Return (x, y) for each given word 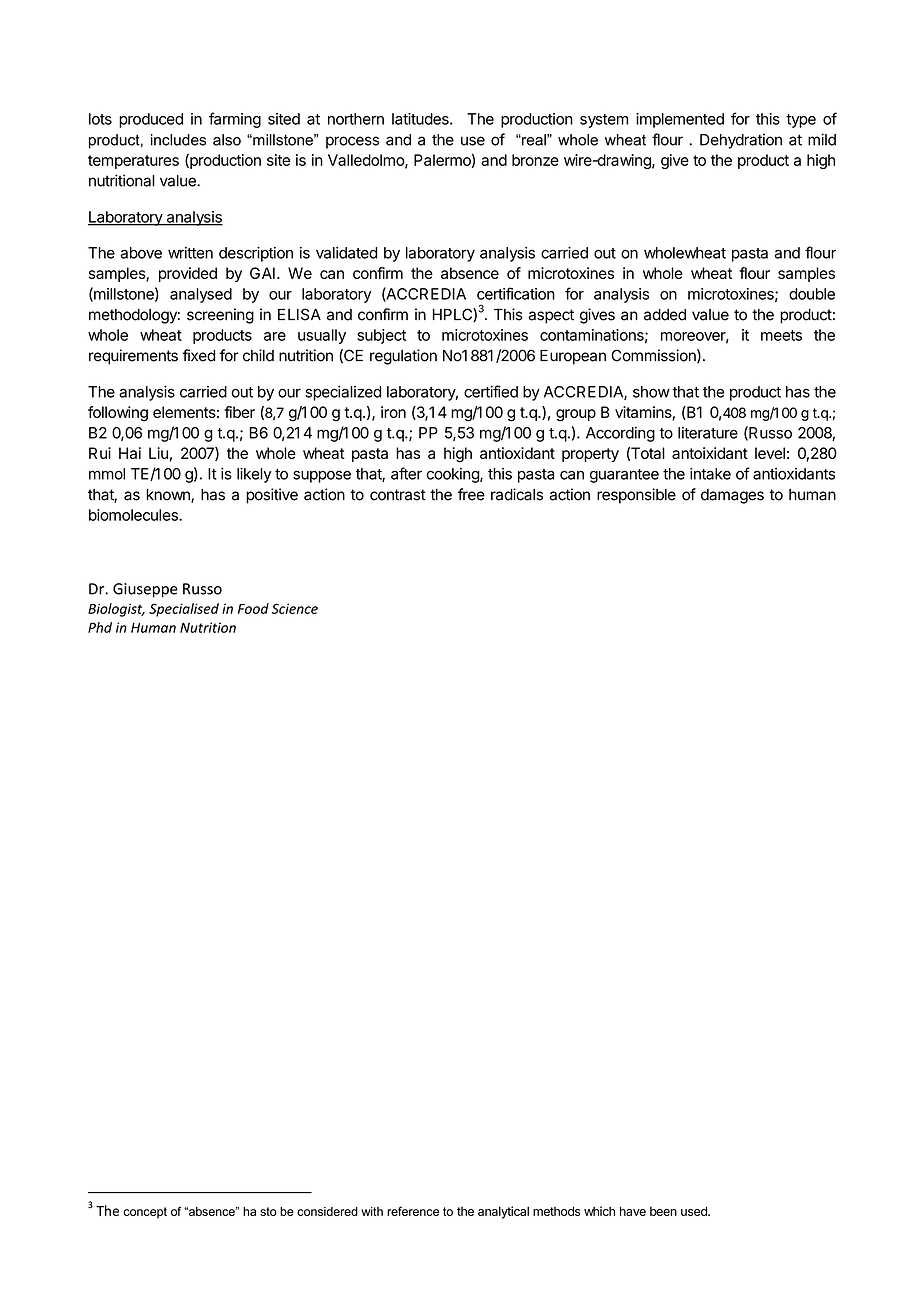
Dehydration (741, 141)
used (695, 1211)
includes (178, 140)
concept (145, 1213)
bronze (535, 160)
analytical (503, 1212)
